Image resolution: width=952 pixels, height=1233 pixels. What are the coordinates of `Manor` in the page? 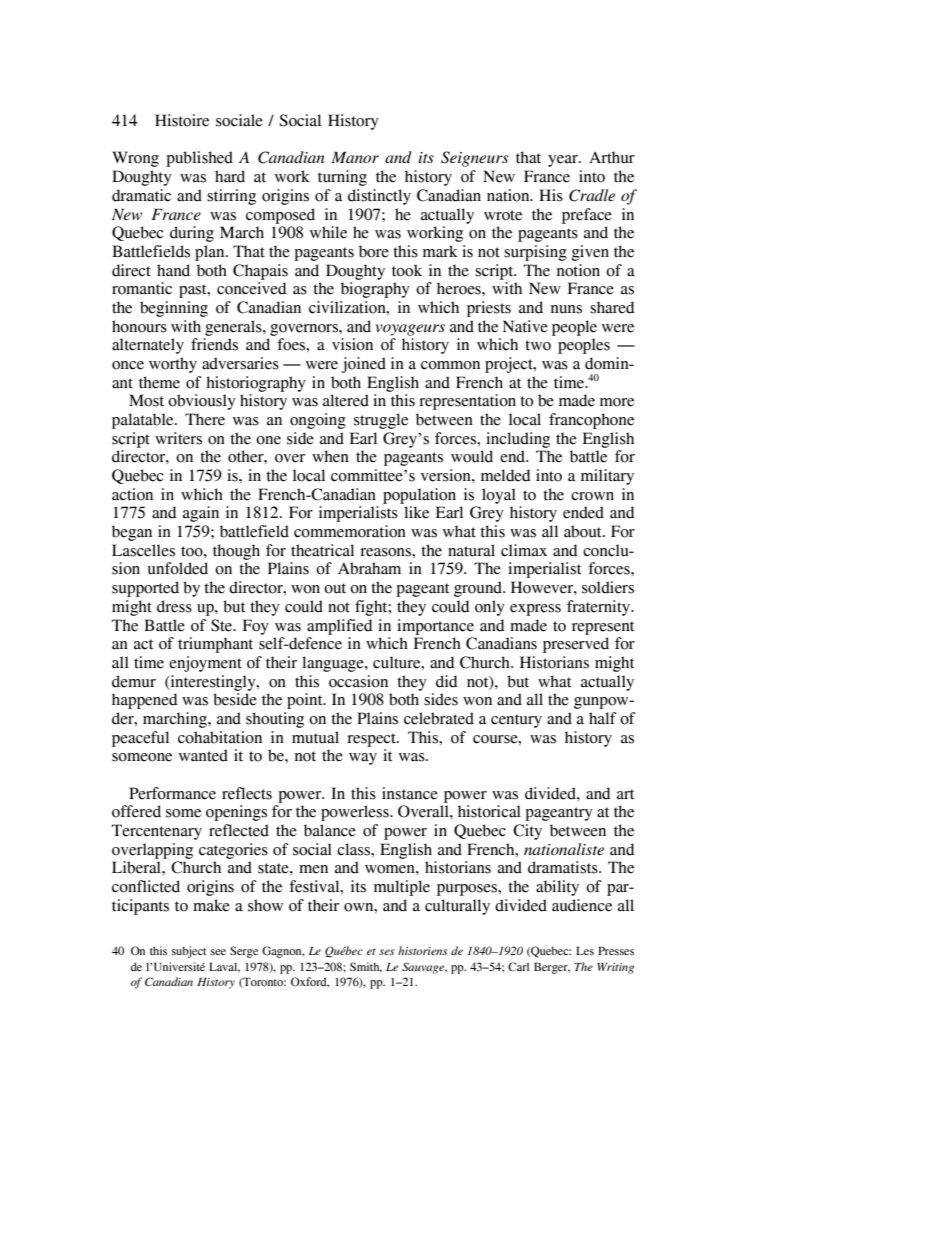 It's located at (355, 157).
